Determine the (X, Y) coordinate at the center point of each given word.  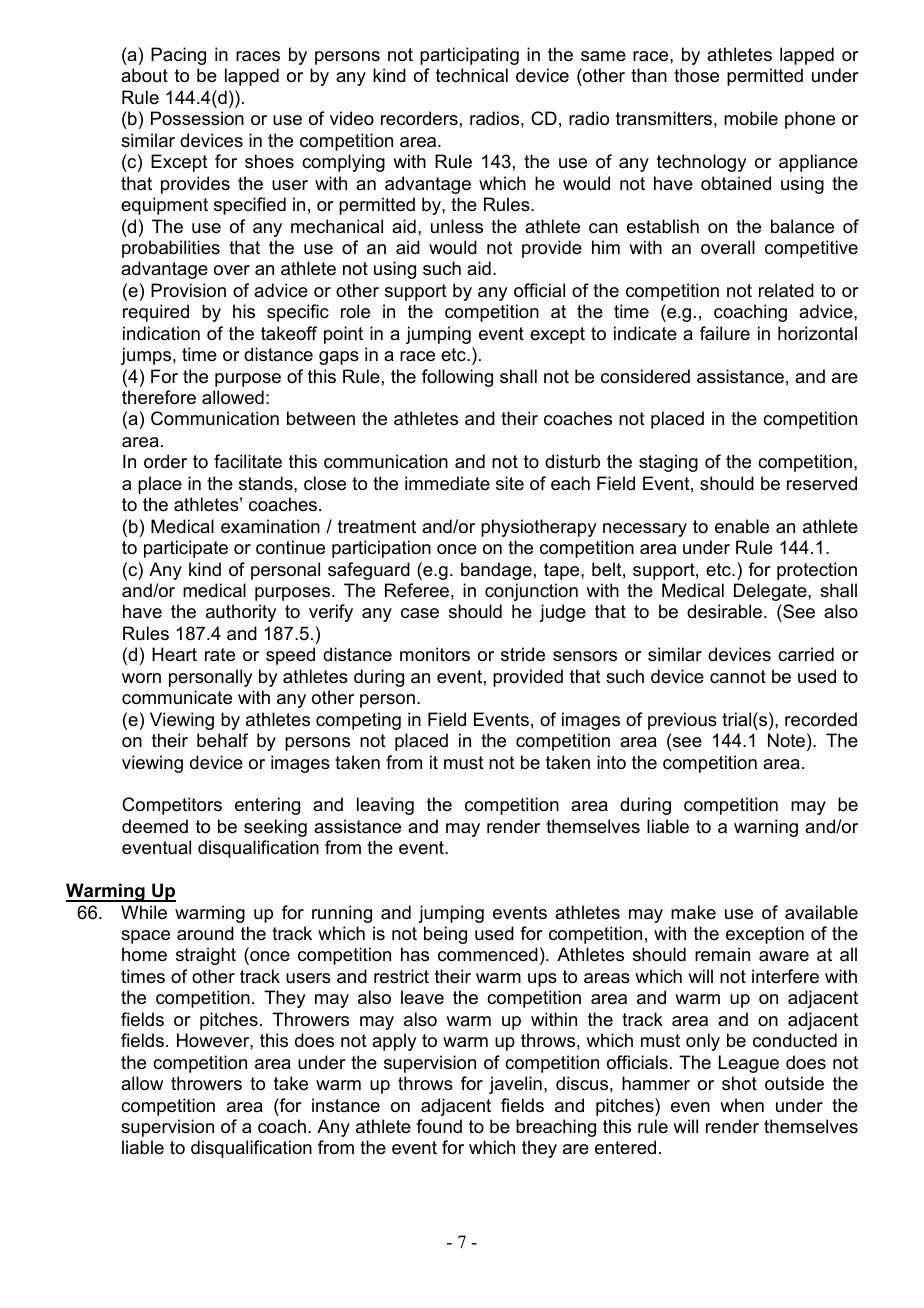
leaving (385, 806)
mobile (751, 118)
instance (346, 1105)
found (439, 1126)
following (457, 378)
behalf (222, 740)
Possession (197, 118)
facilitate (248, 461)
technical (472, 75)
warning (766, 828)
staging (668, 463)
